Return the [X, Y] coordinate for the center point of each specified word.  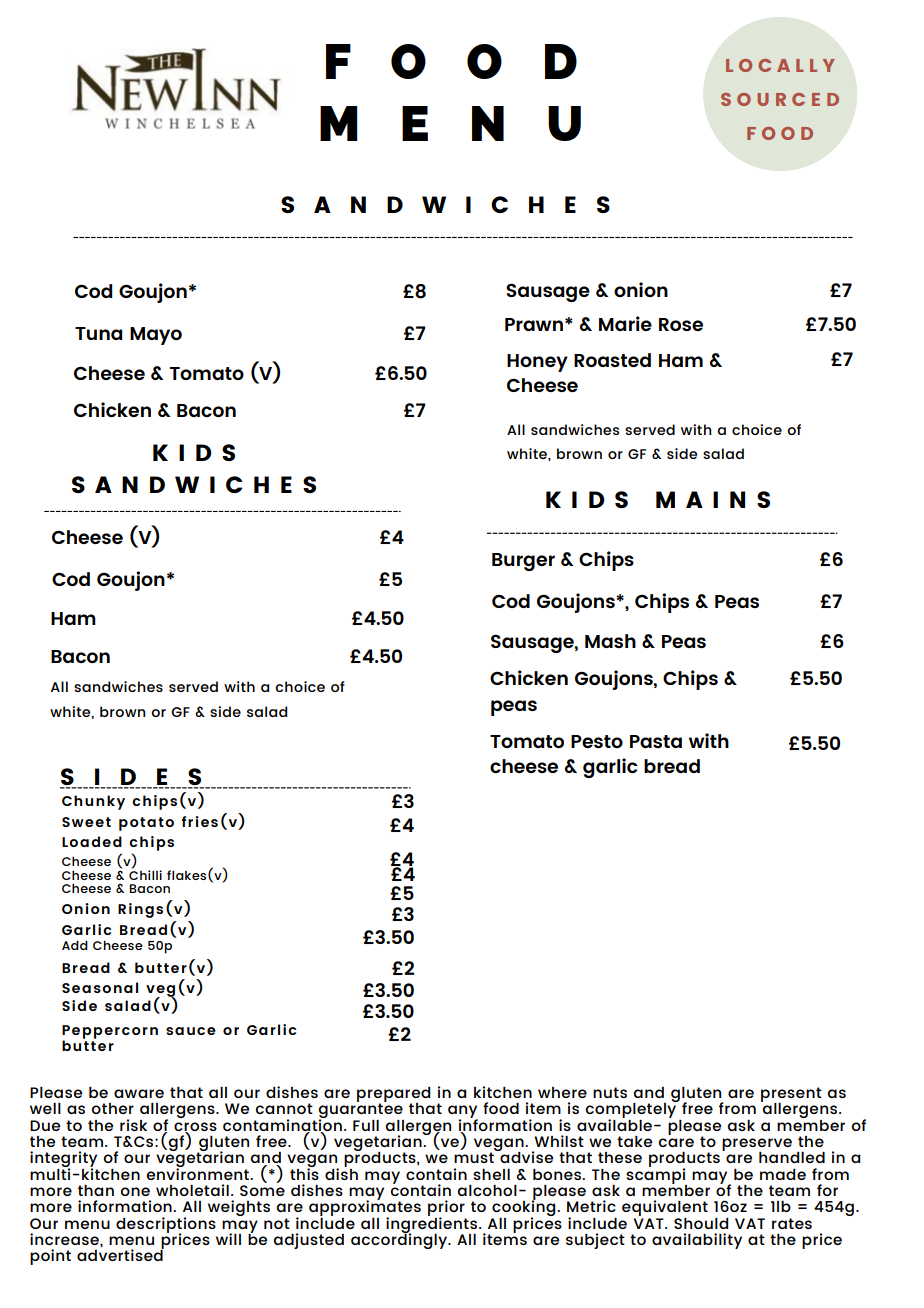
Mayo [156, 336]
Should [701, 1223]
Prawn [534, 324]
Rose [681, 324]
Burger [523, 562]
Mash [610, 641]
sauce [191, 1031]
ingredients [431, 1224]
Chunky [93, 802]
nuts [610, 1092]
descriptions [166, 1226]
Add [75, 945]
